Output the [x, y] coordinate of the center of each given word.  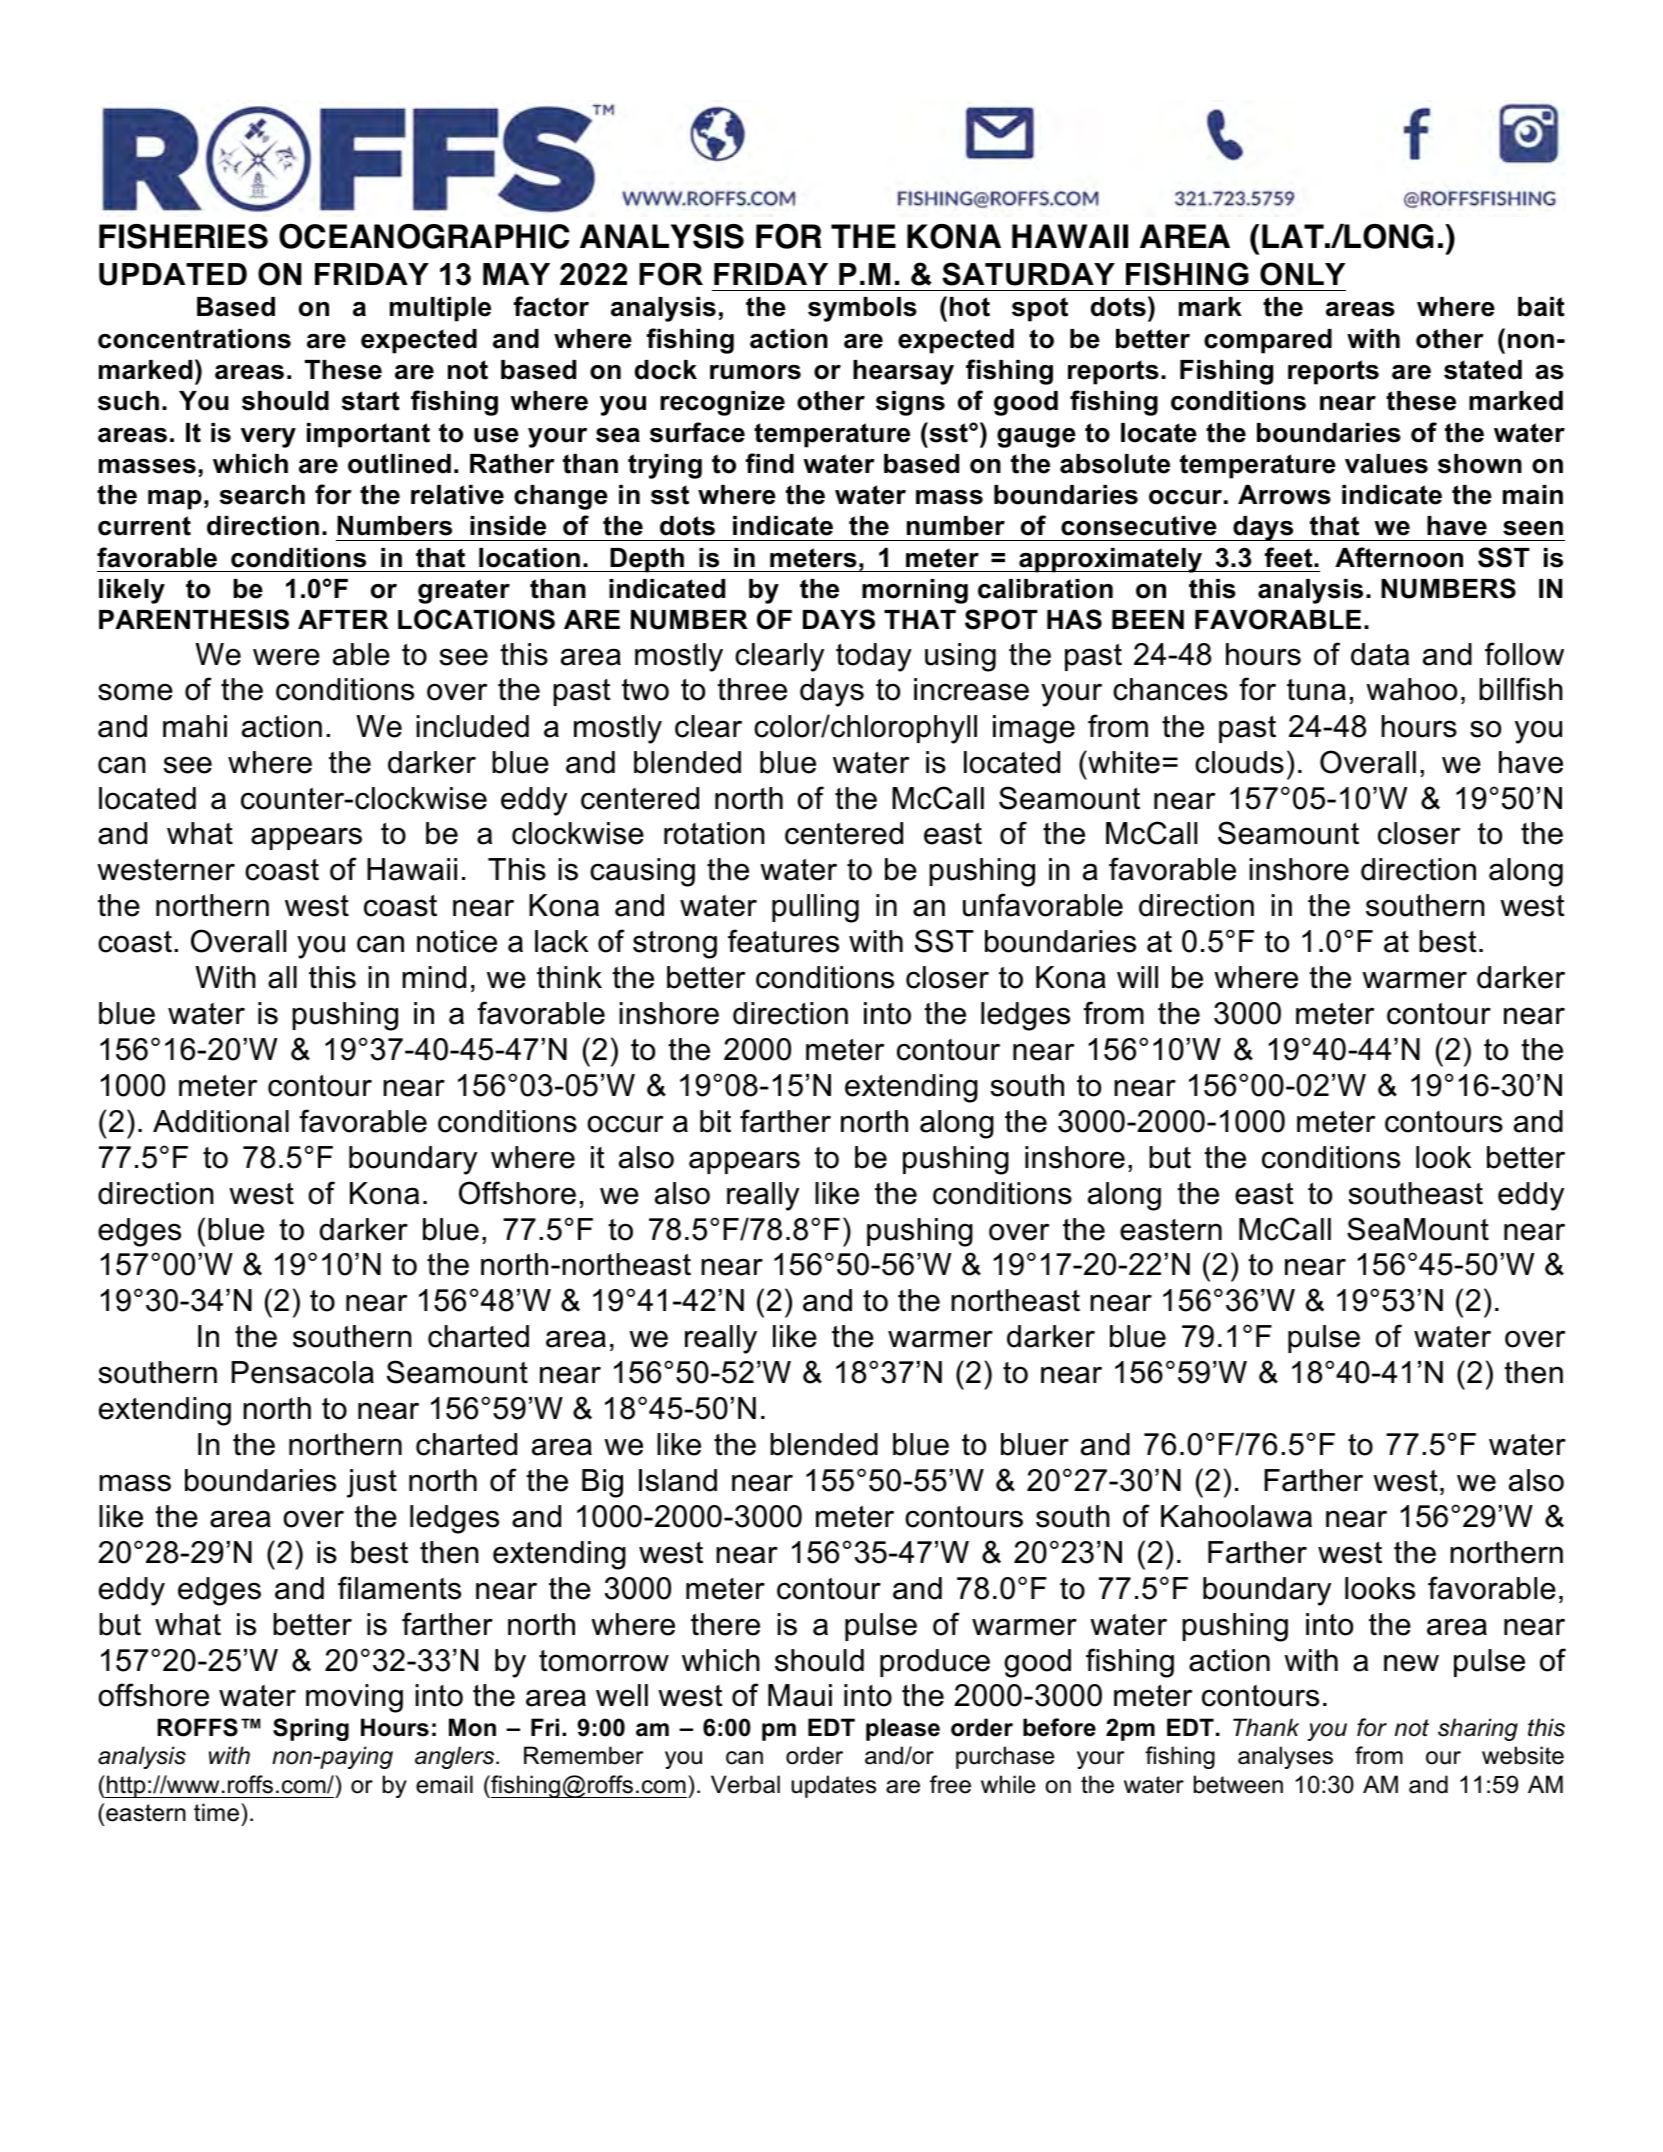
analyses [1285, 1757]
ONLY [1302, 274]
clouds [1239, 762]
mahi [195, 726]
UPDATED [173, 274]
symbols [862, 309]
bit [715, 1121]
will [1137, 977]
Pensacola [303, 1372]
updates [833, 1786]
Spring [311, 1729]
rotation [714, 833]
